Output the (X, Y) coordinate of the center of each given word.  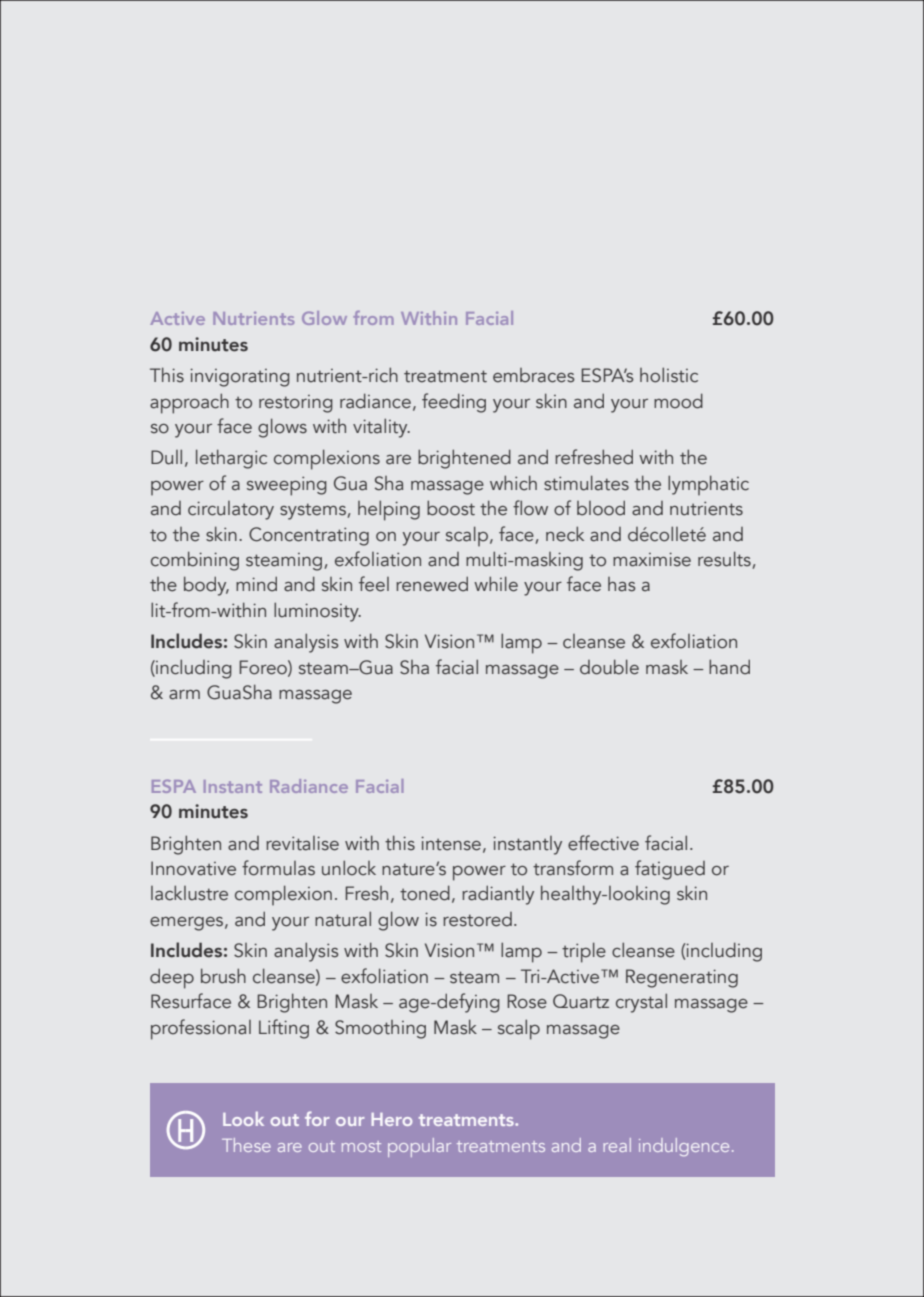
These (246, 1145)
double (609, 667)
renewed (432, 584)
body (206, 586)
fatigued (670, 870)
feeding (454, 403)
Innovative (193, 868)
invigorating (240, 377)
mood (678, 401)
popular (419, 1147)
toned (425, 893)
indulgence (684, 1147)
